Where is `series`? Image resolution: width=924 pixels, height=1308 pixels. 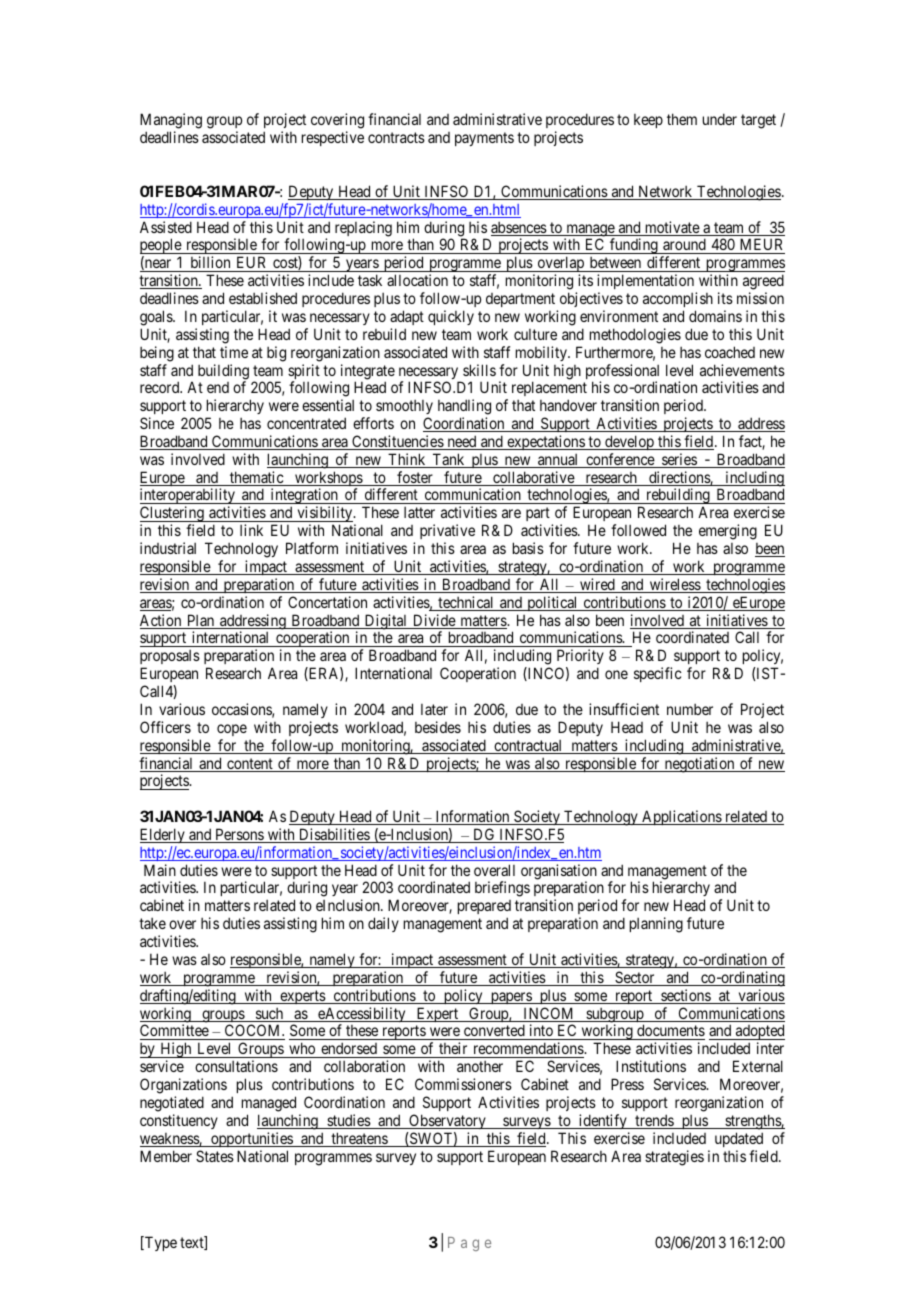 series is located at coordinates (679, 460).
